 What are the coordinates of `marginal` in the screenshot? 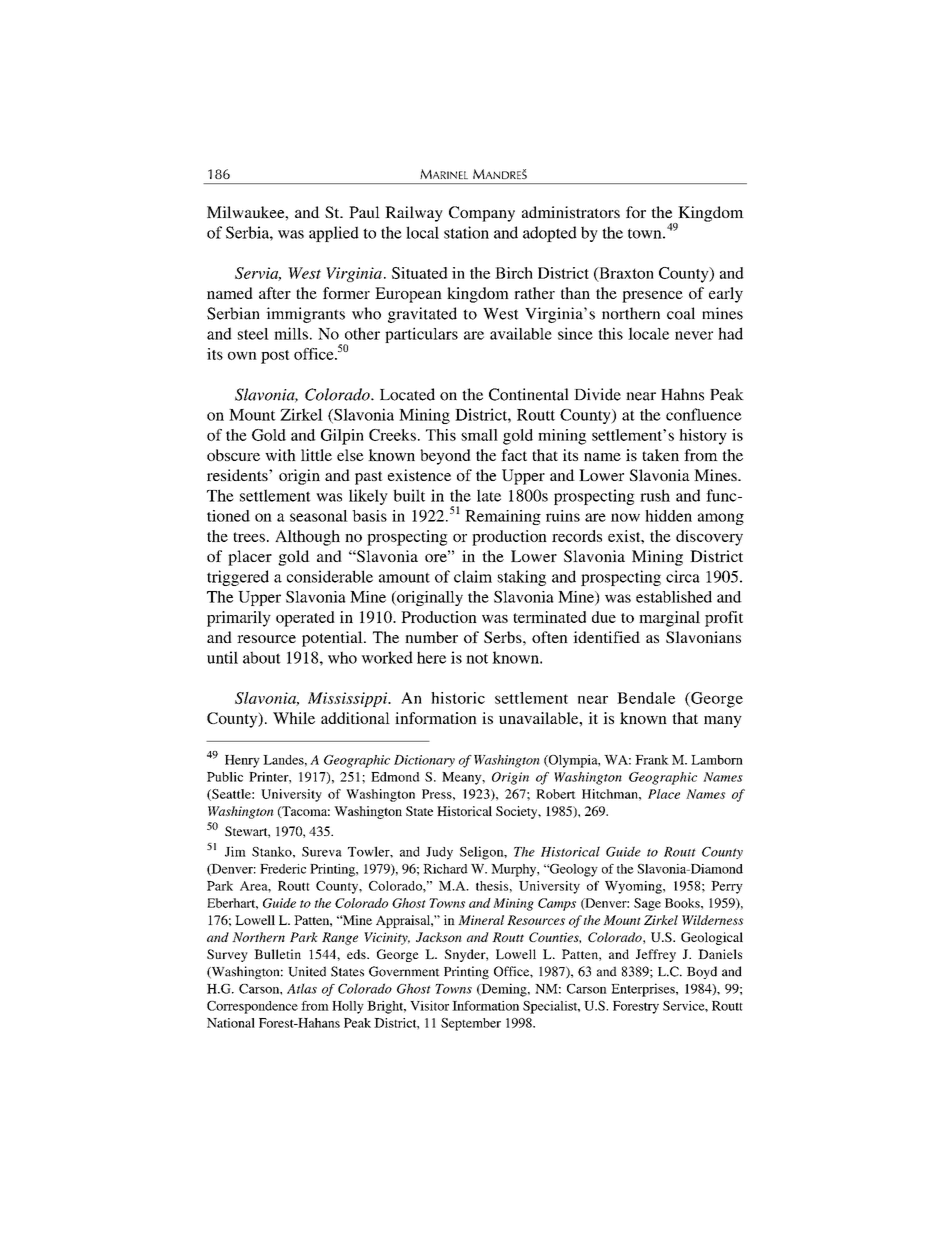 It's located at (669, 619).
